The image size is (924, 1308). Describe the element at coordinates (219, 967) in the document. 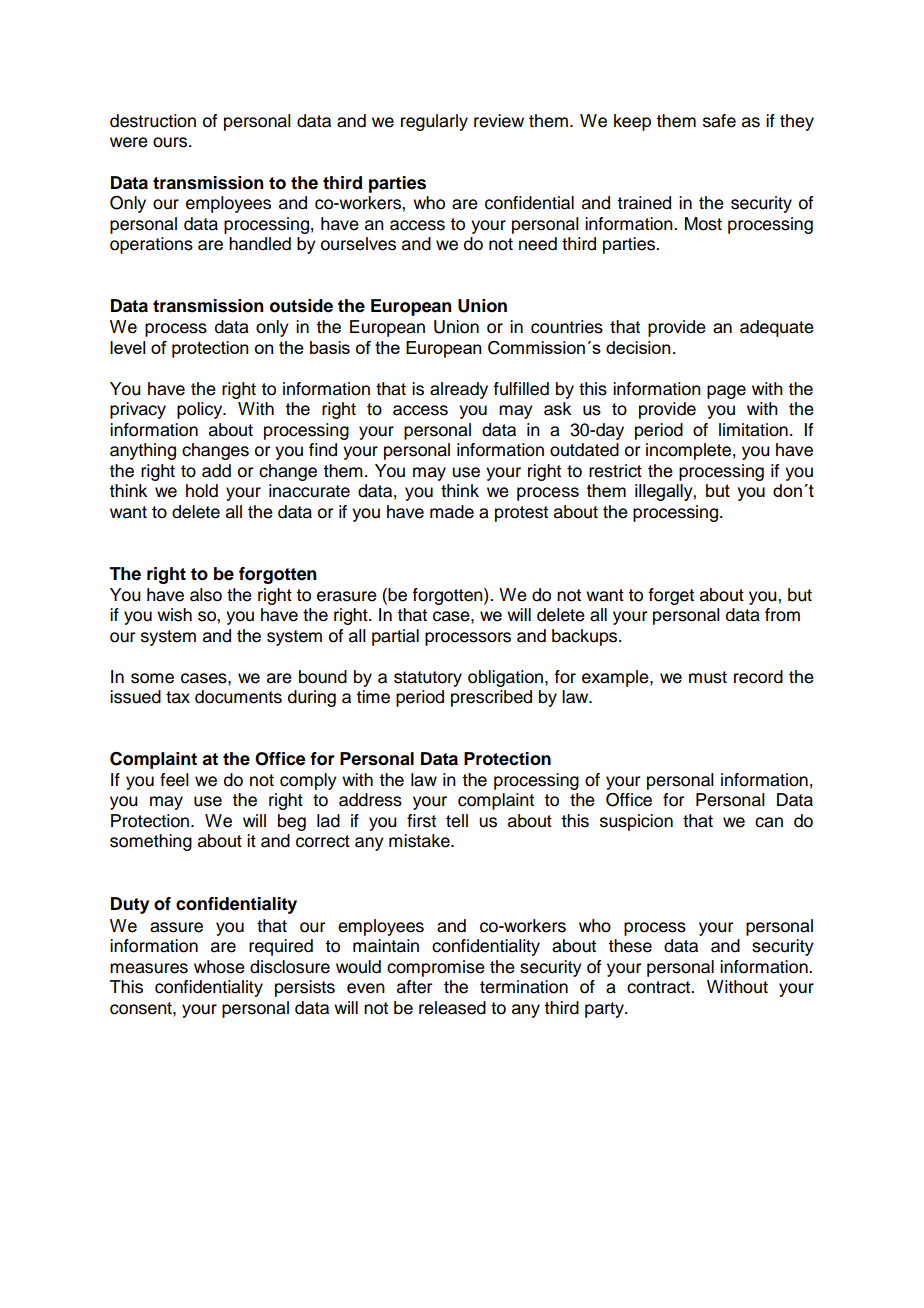

I see `whose` at that location.
